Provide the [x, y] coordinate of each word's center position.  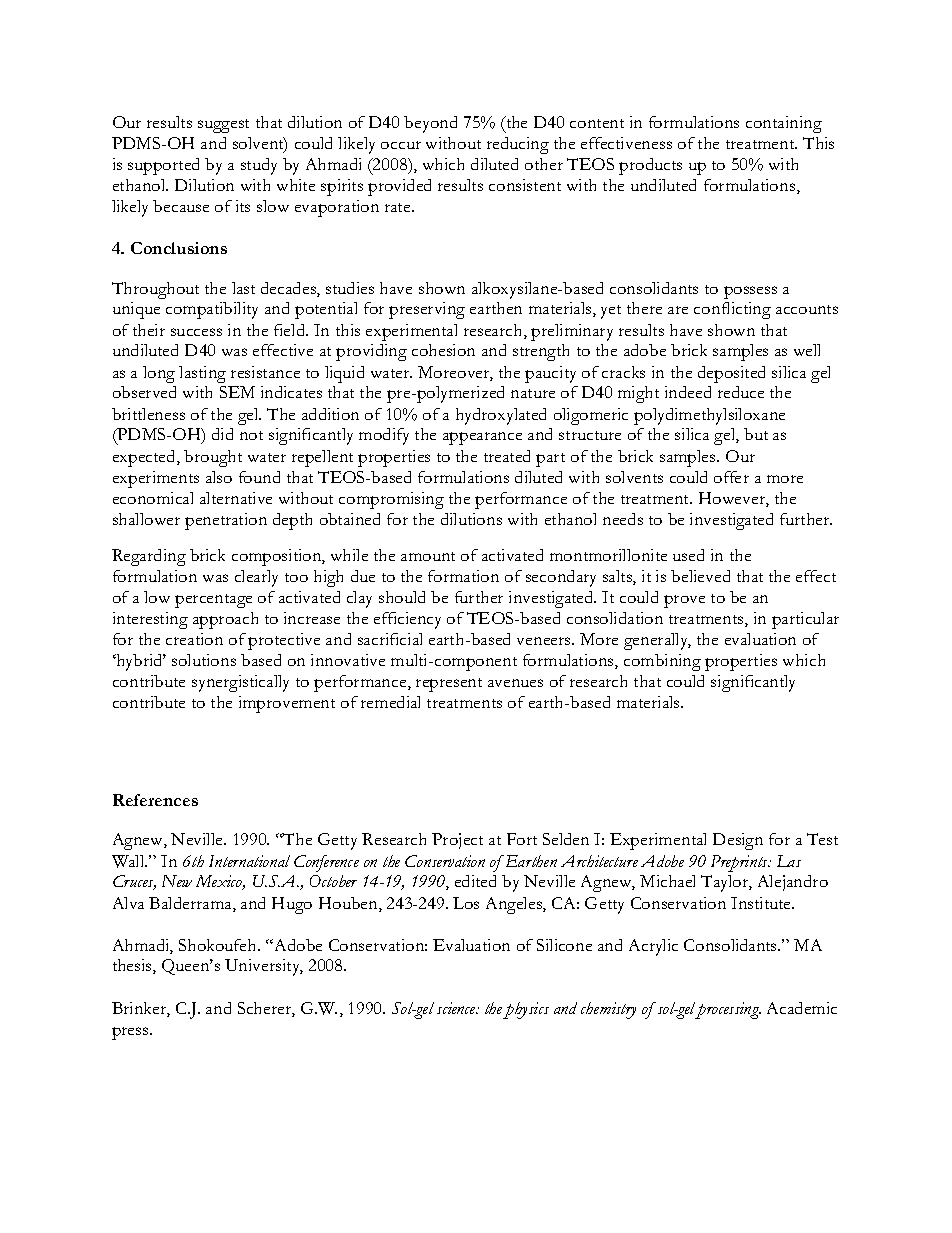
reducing [518, 145]
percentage [213, 601]
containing [784, 124]
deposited [731, 374]
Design [738, 841]
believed [700, 576]
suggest [223, 126]
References [155, 800]
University [264, 967]
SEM [237, 392]
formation [463, 576]
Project [457, 841]
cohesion [443, 350]
